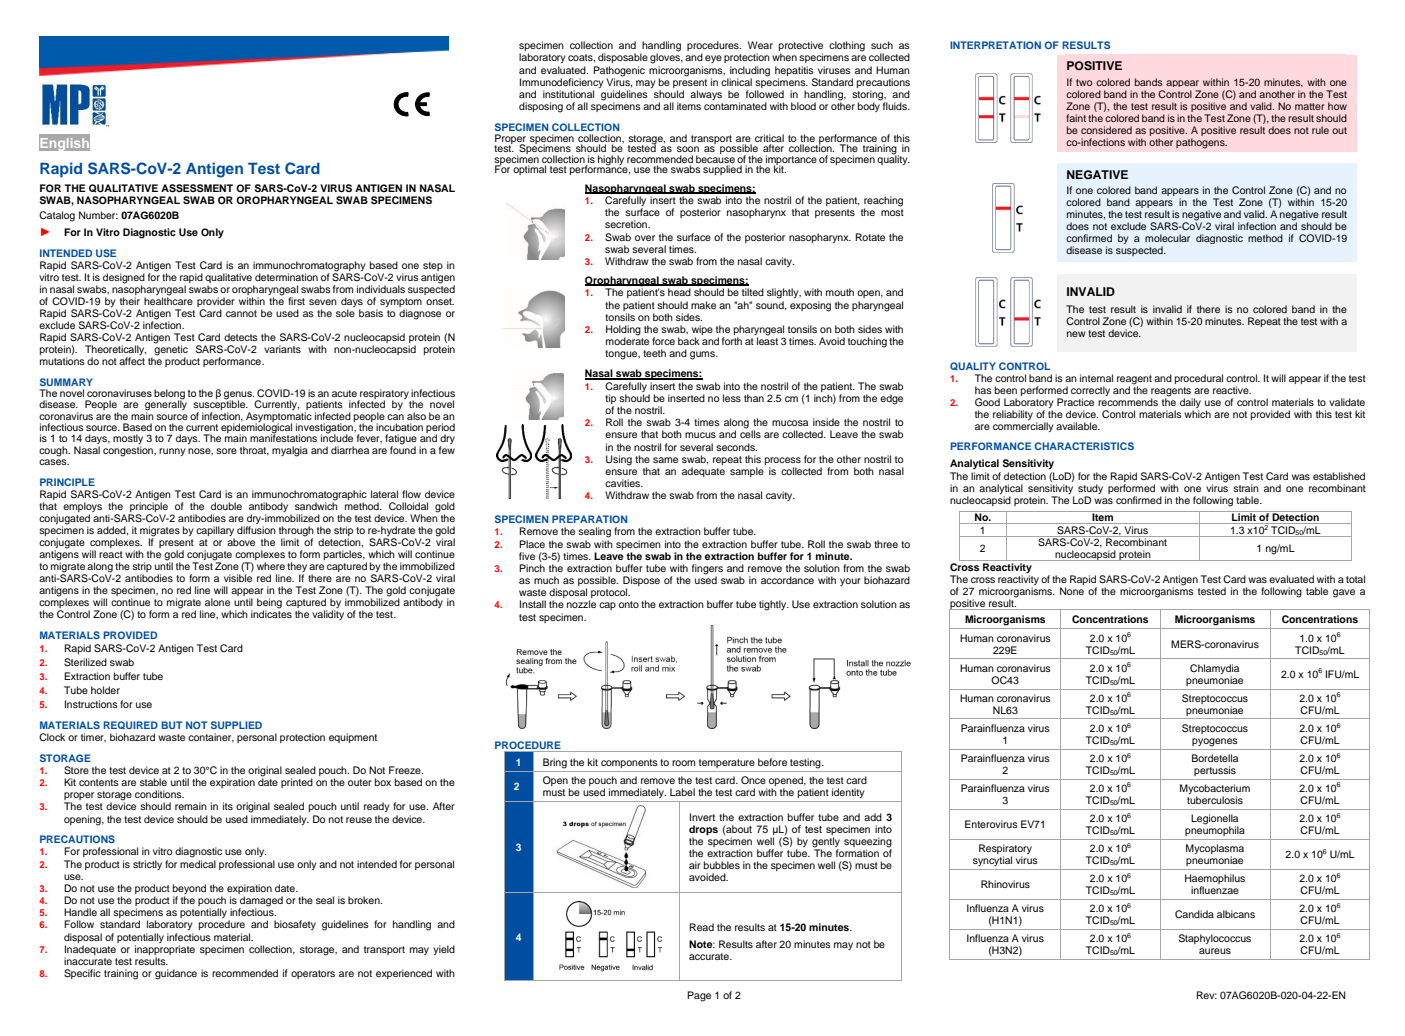  What do you see at coordinates (64, 143) in the screenshot?
I see `English` at bounding box center [64, 143].
